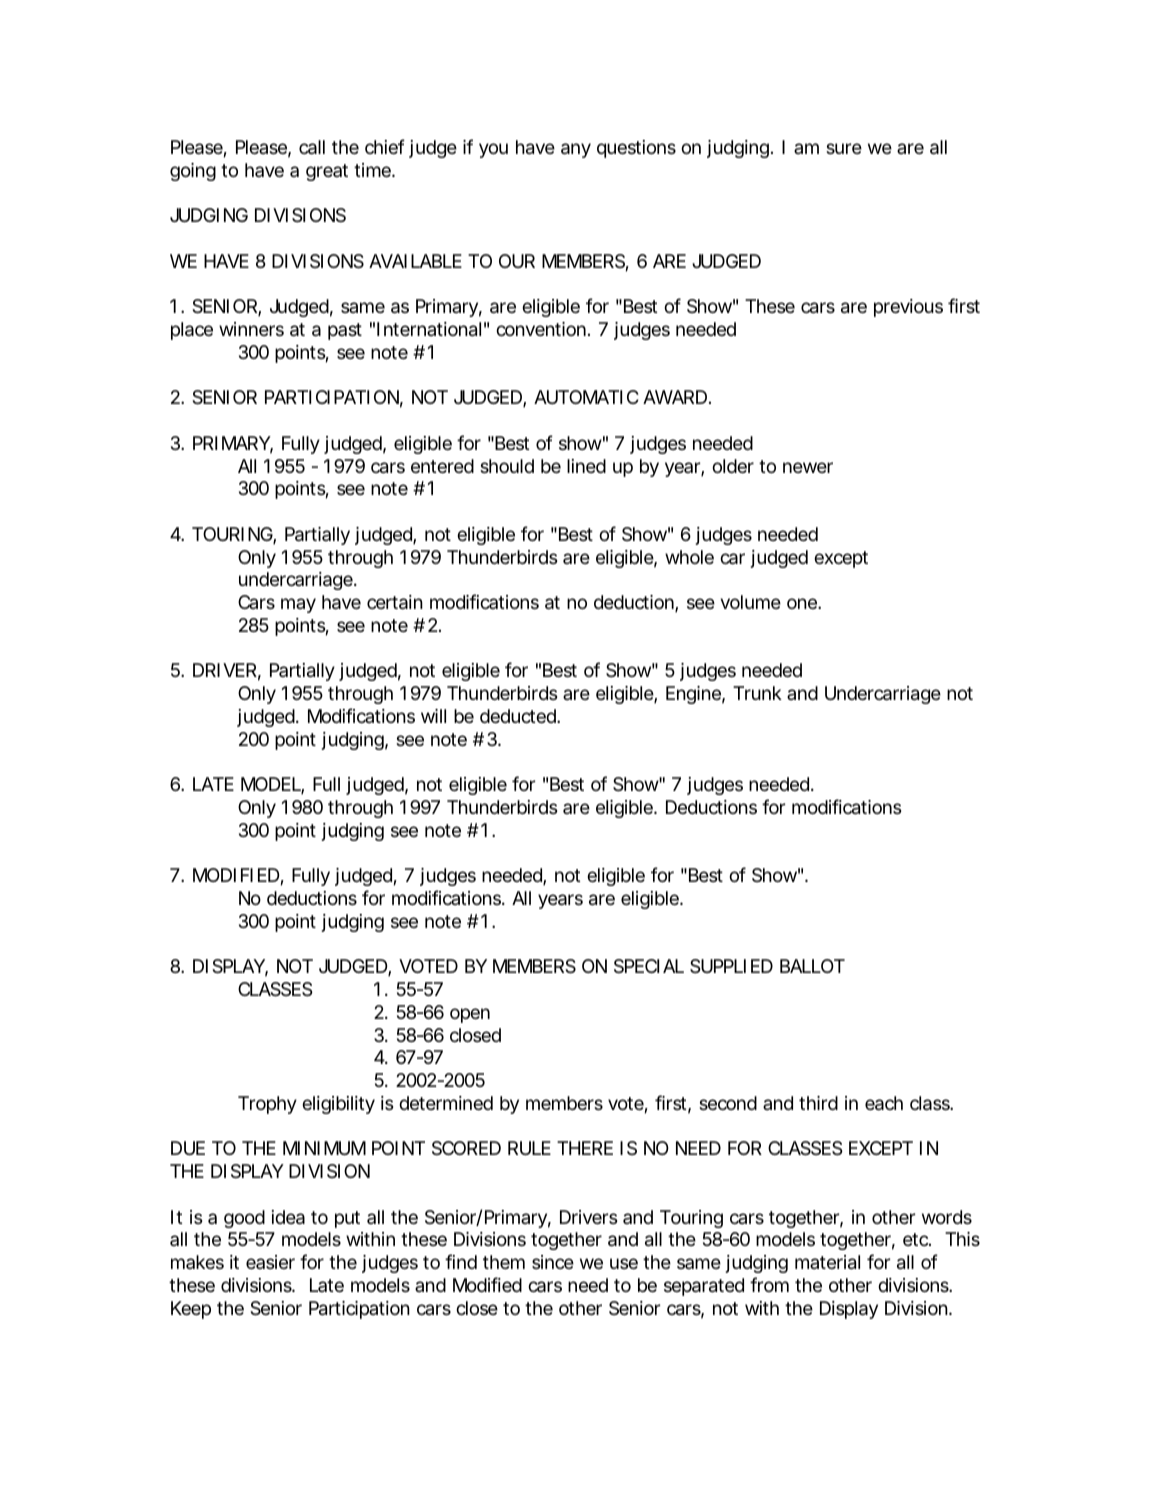 This page has height=1493, width=1154. Describe the element at coordinates (808, 467) in the page. I see `newer` at that location.
